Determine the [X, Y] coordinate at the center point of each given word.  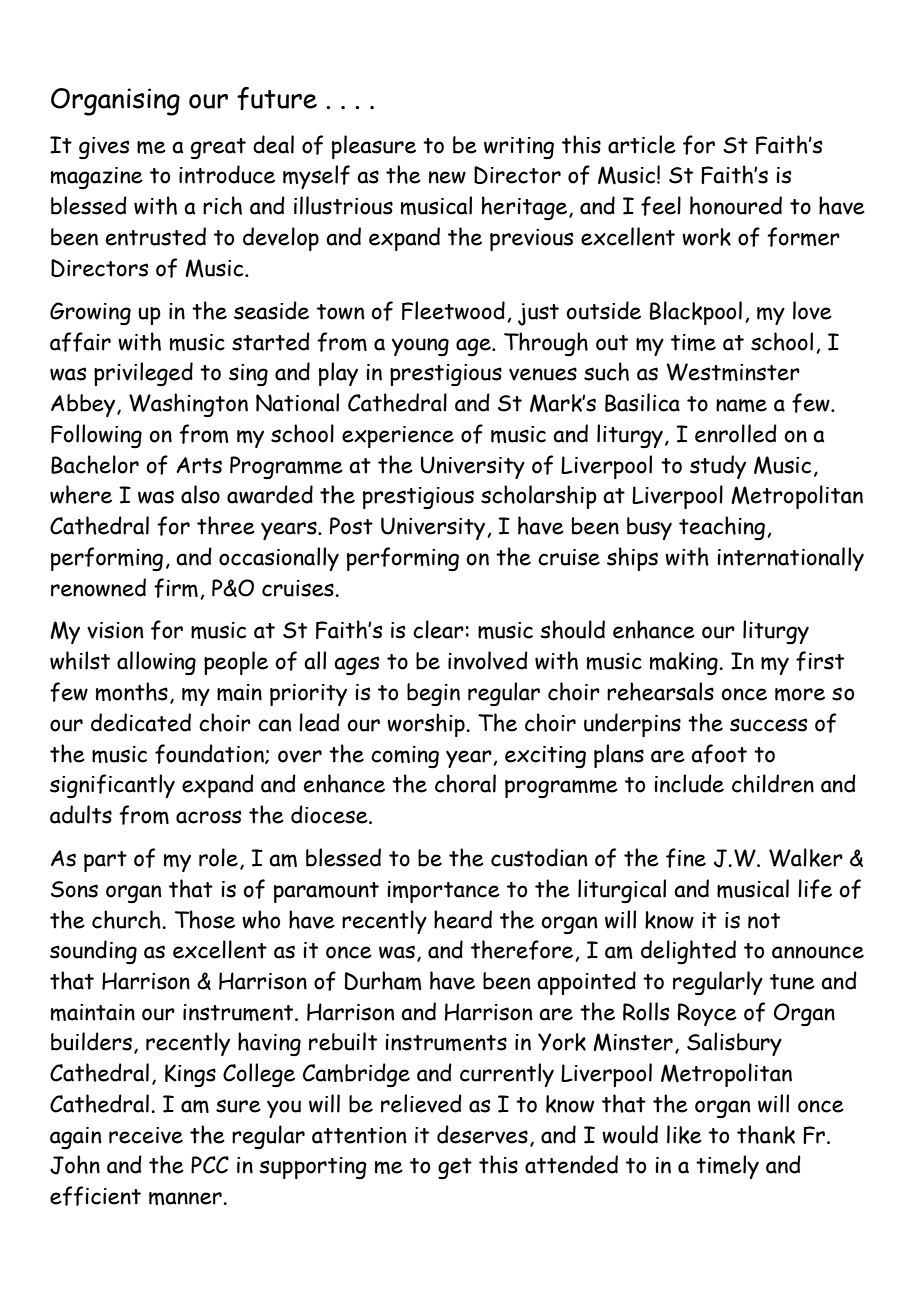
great [218, 148]
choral [465, 783]
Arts [199, 465]
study [718, 467]
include [689, 783]
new [447, 177]
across [208, 817]
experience [398, 437]
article [642, 144]
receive [146, 1135]
